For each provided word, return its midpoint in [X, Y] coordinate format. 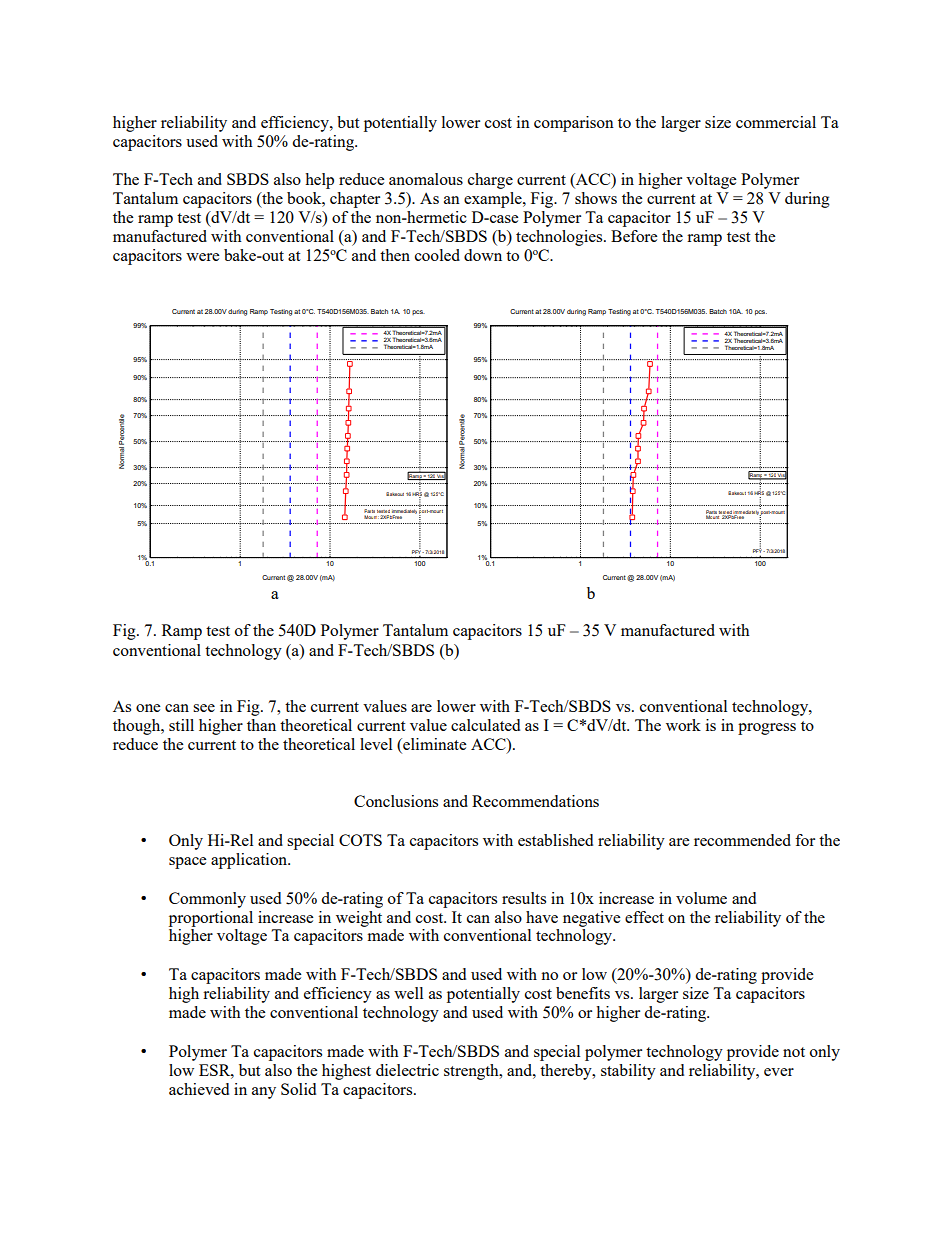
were [202, 257]
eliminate [433, 745]
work [683, 725]
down [483, 255]
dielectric [407, 1070]
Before [634, 236]
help [319, 181]
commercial [776, 122]
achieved [199, 1089]
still [181, 725]
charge [490, 181]
